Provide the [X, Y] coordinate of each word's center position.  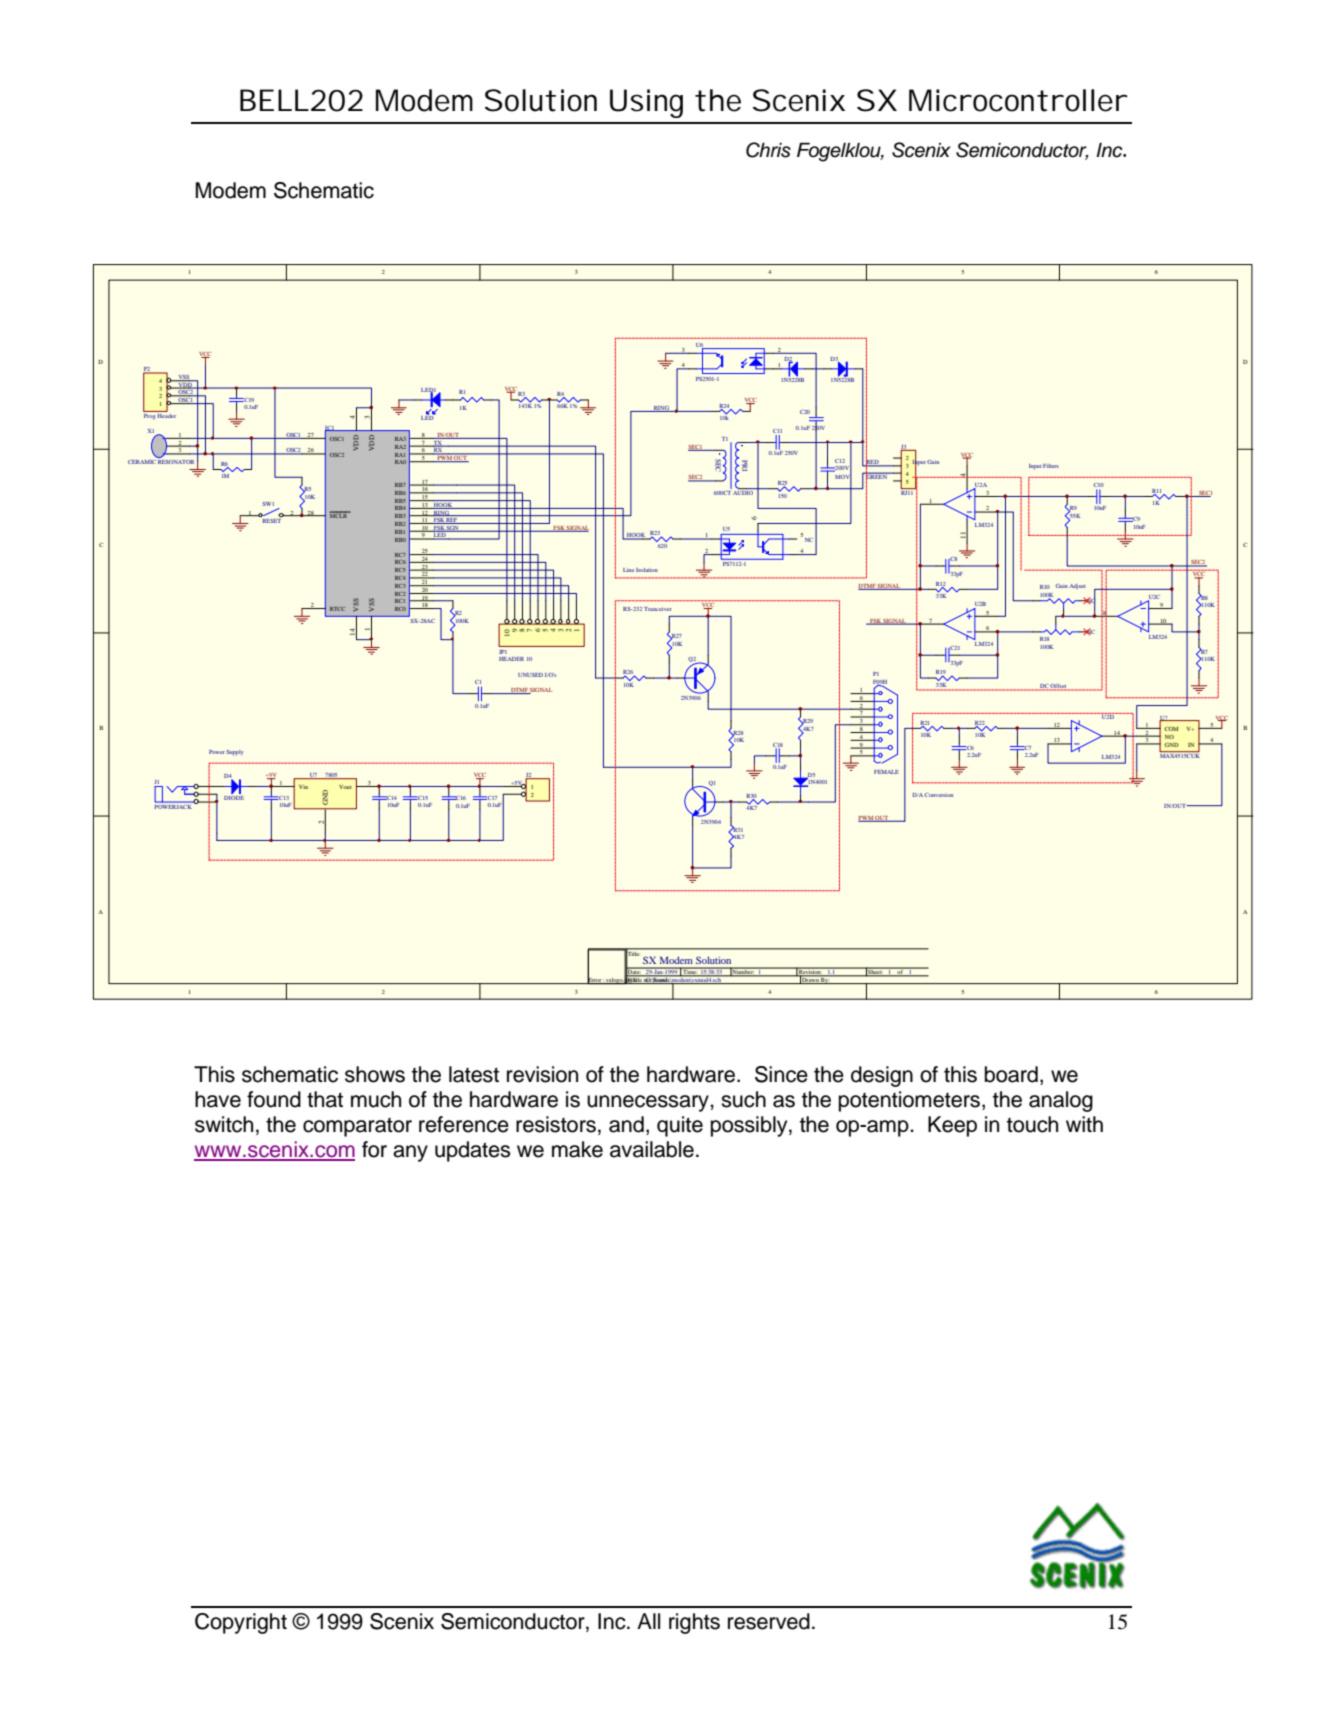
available [652, 1149]
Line [628, 570]
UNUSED [530, 675]
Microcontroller [1018, 100]
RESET [272, 519]
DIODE [234, 796]
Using [646, 103]
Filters [1051, 466]
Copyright [241, 1623]
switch [224, 1124]
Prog [150, 415]
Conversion [939, 795]
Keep [952, 1126]
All [648, 1621]
